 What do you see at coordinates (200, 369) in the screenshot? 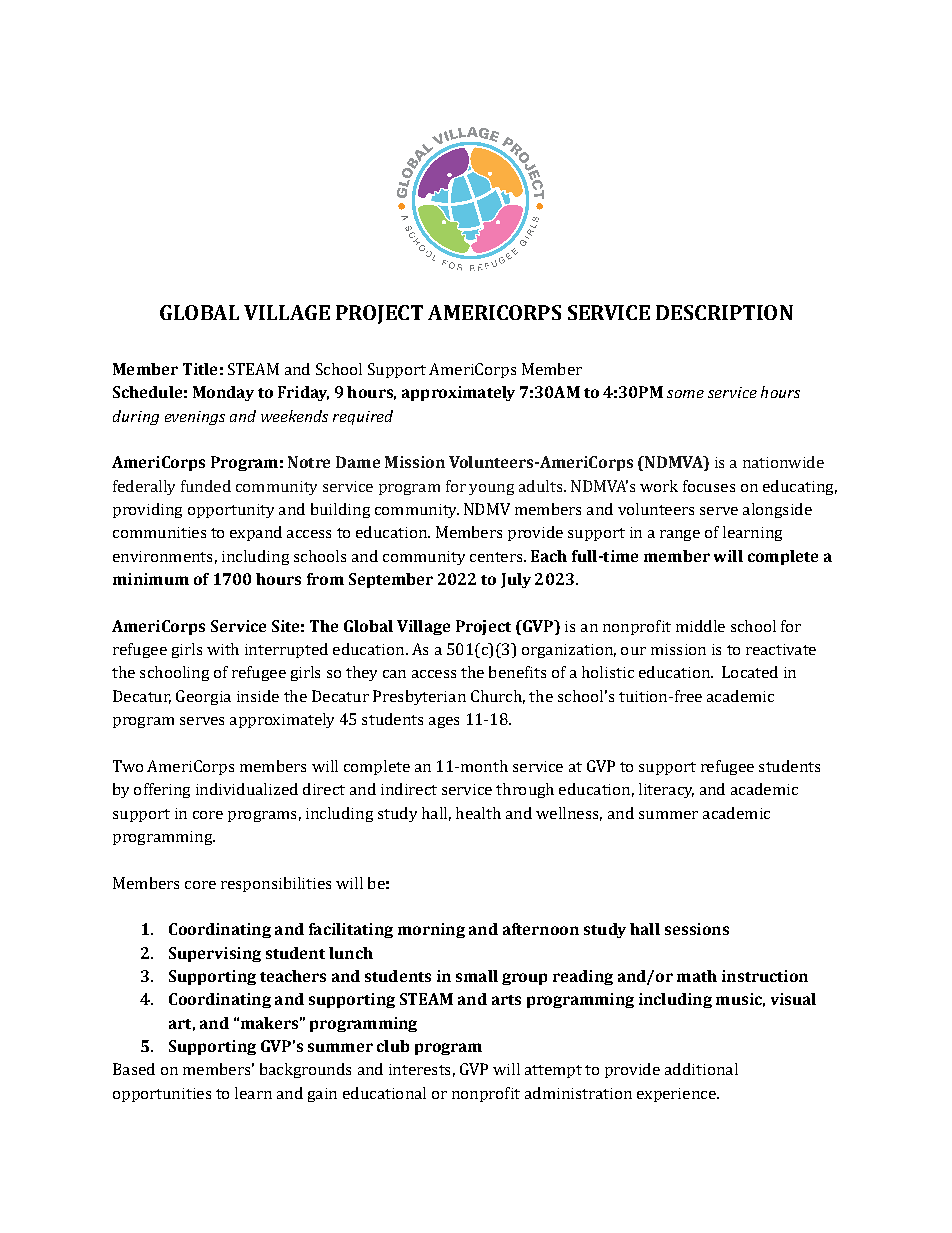
I see `Title` at bounding box center [200, 369].
